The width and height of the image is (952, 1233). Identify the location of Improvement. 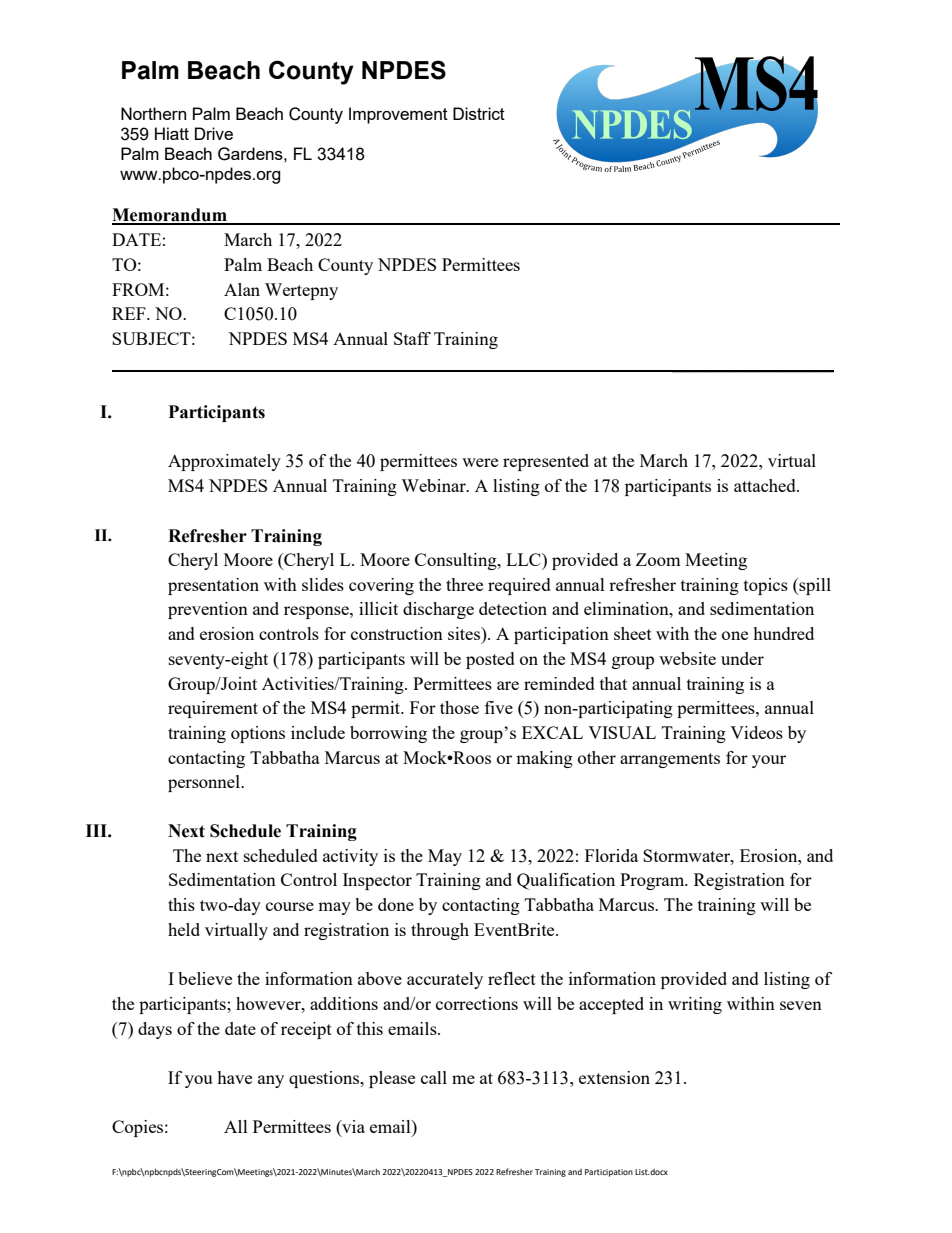
(398, 115).
